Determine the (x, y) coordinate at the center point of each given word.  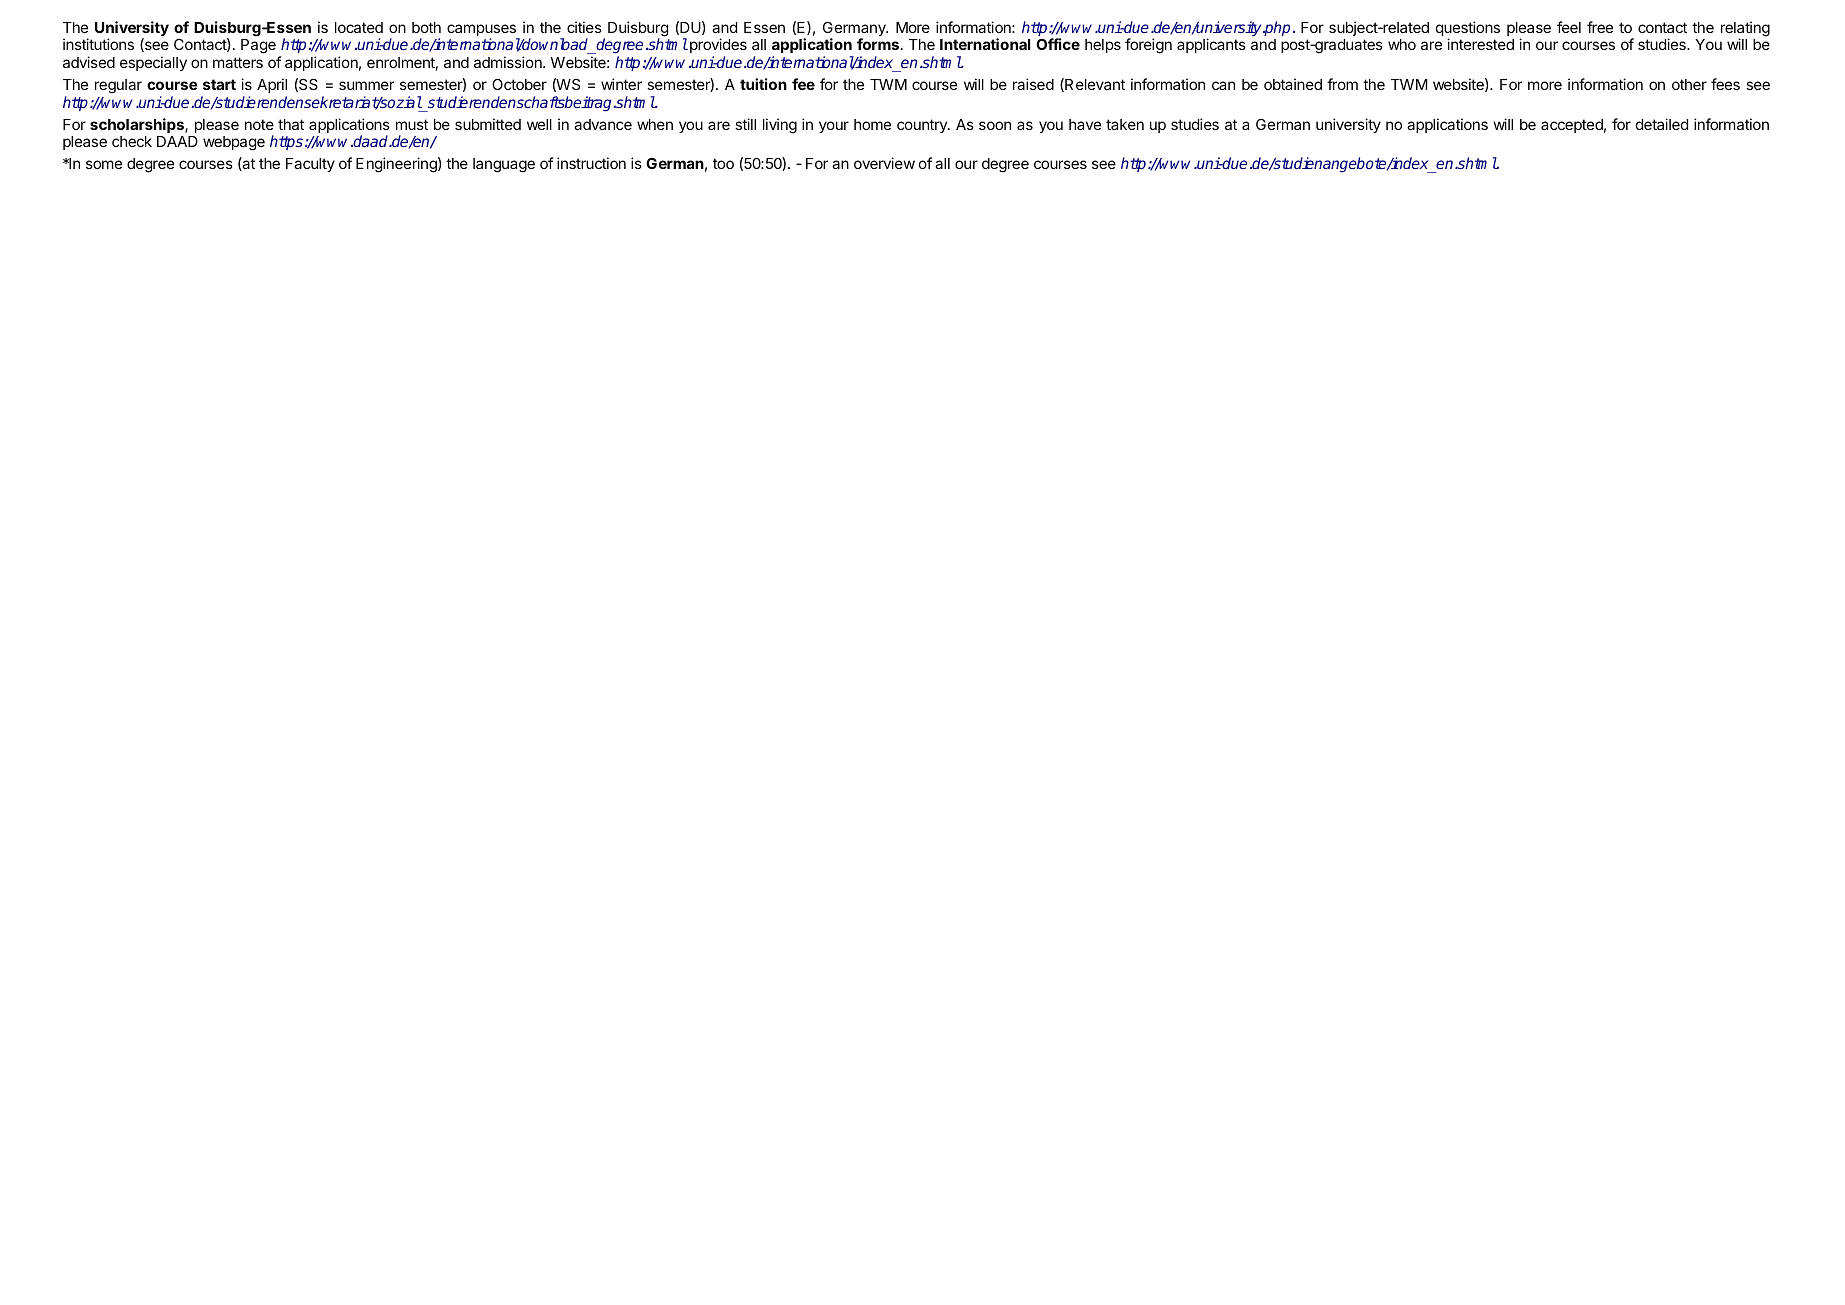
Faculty (310, 165)
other (1689, 84)
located (359, 27)
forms (879, 44)
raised (1033, 84)
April (272, 85)
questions (1468, 30)
